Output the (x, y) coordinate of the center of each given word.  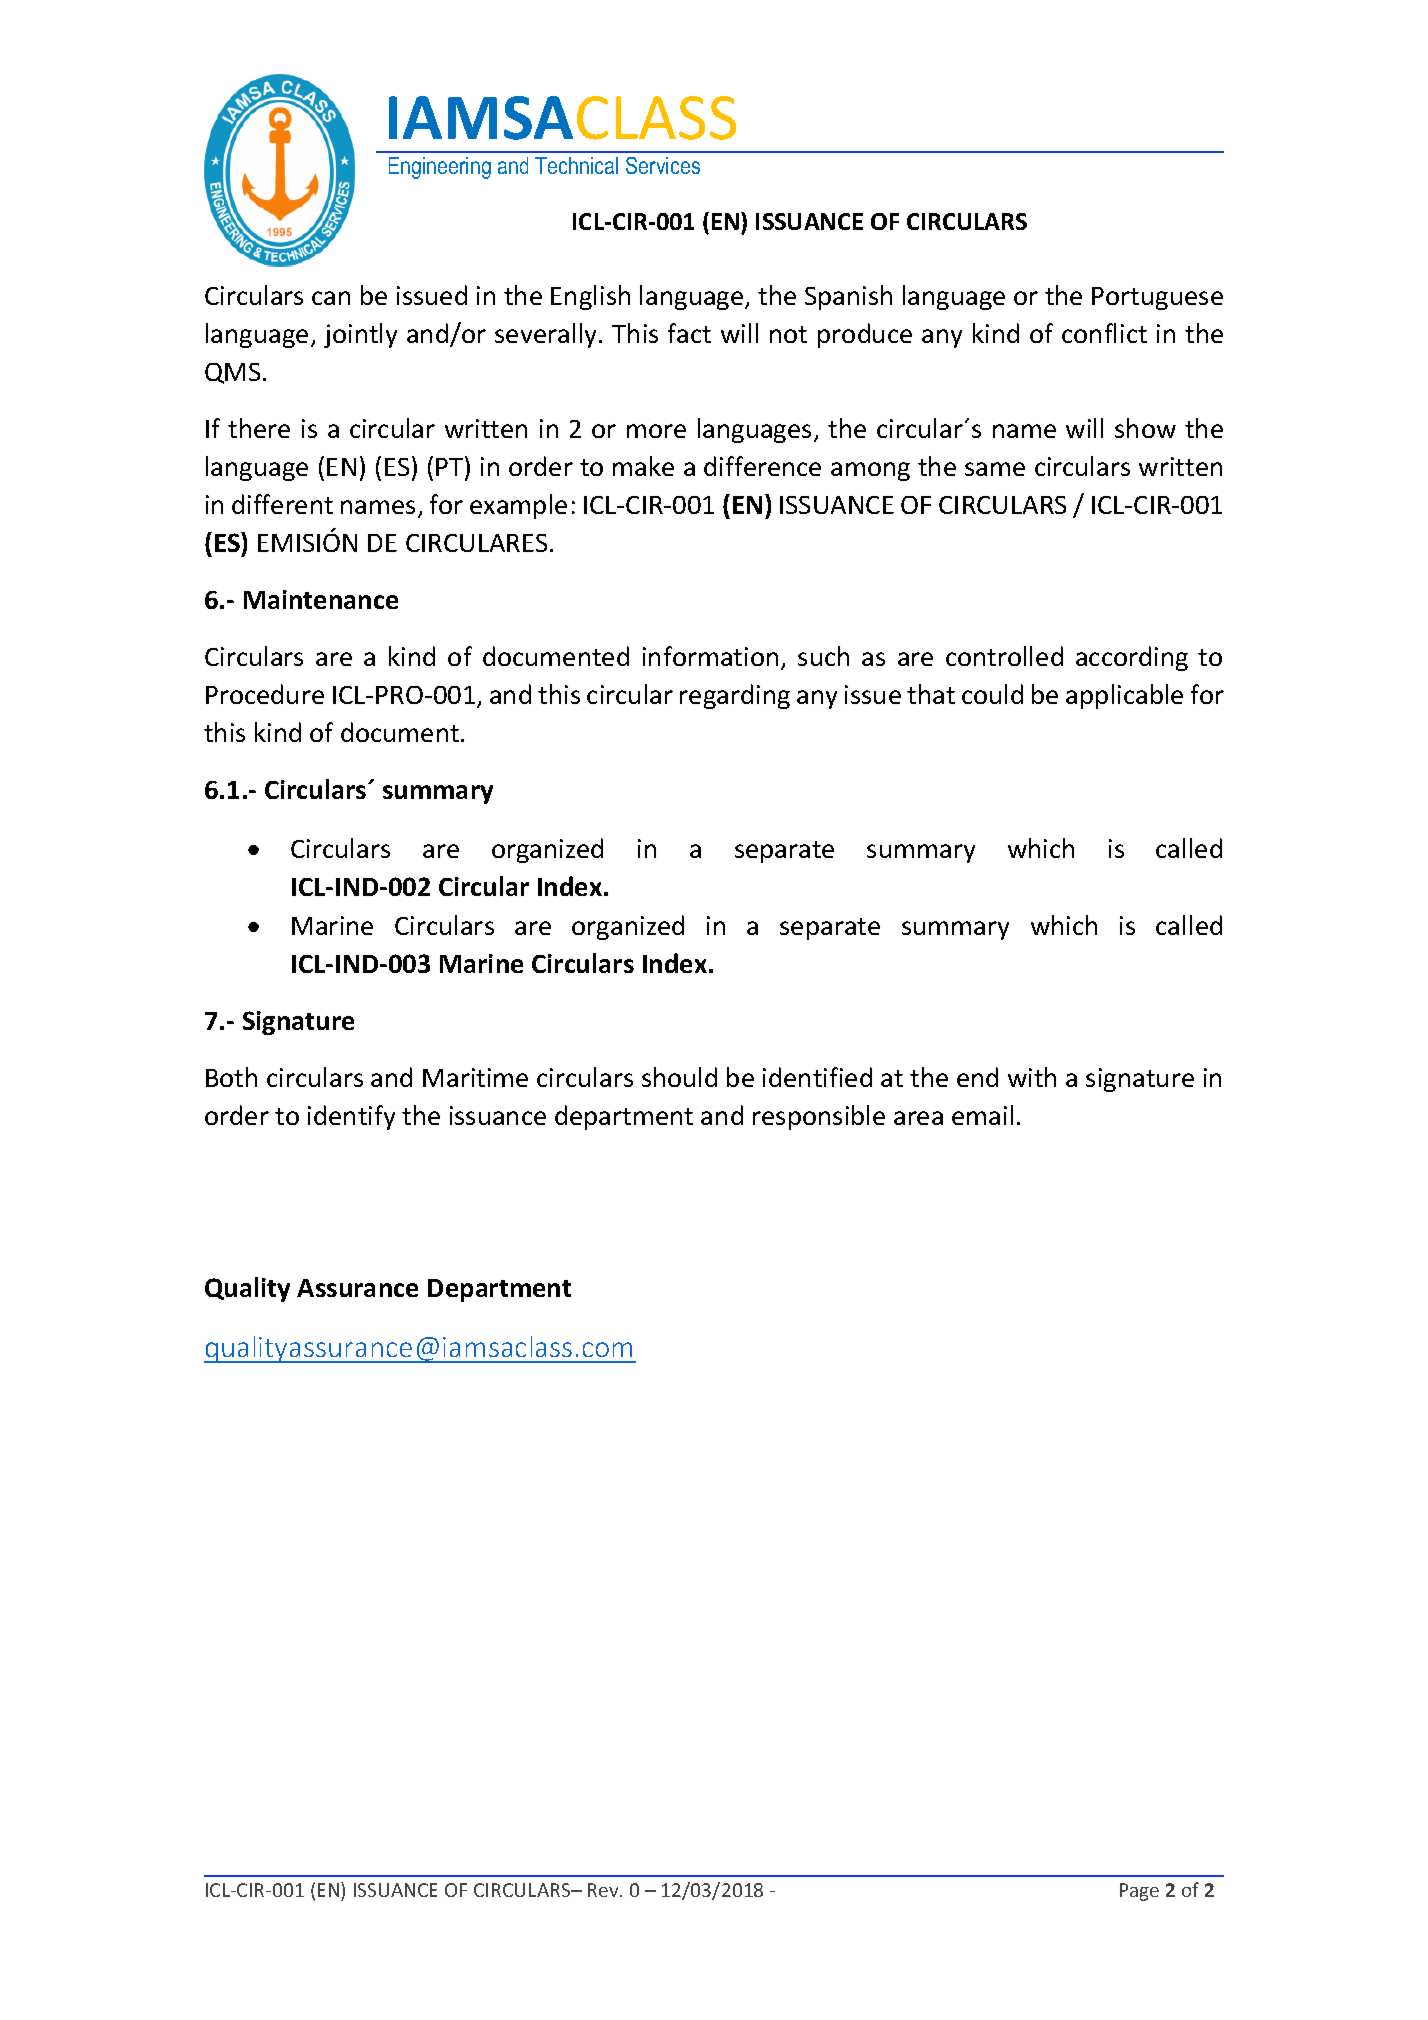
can (331, 298)
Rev (604, 1890)
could (992, 694)
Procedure (265, 694)
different (282, 504)
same (995, 469)
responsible (819, 1117)
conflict (1104, 333)
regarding (735, 696)
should (679, 1077)
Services (663, 165)
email (982, 1115)
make (643, 466)
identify (351, 1117)
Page (1139, 1892)
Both (231, 1077)
